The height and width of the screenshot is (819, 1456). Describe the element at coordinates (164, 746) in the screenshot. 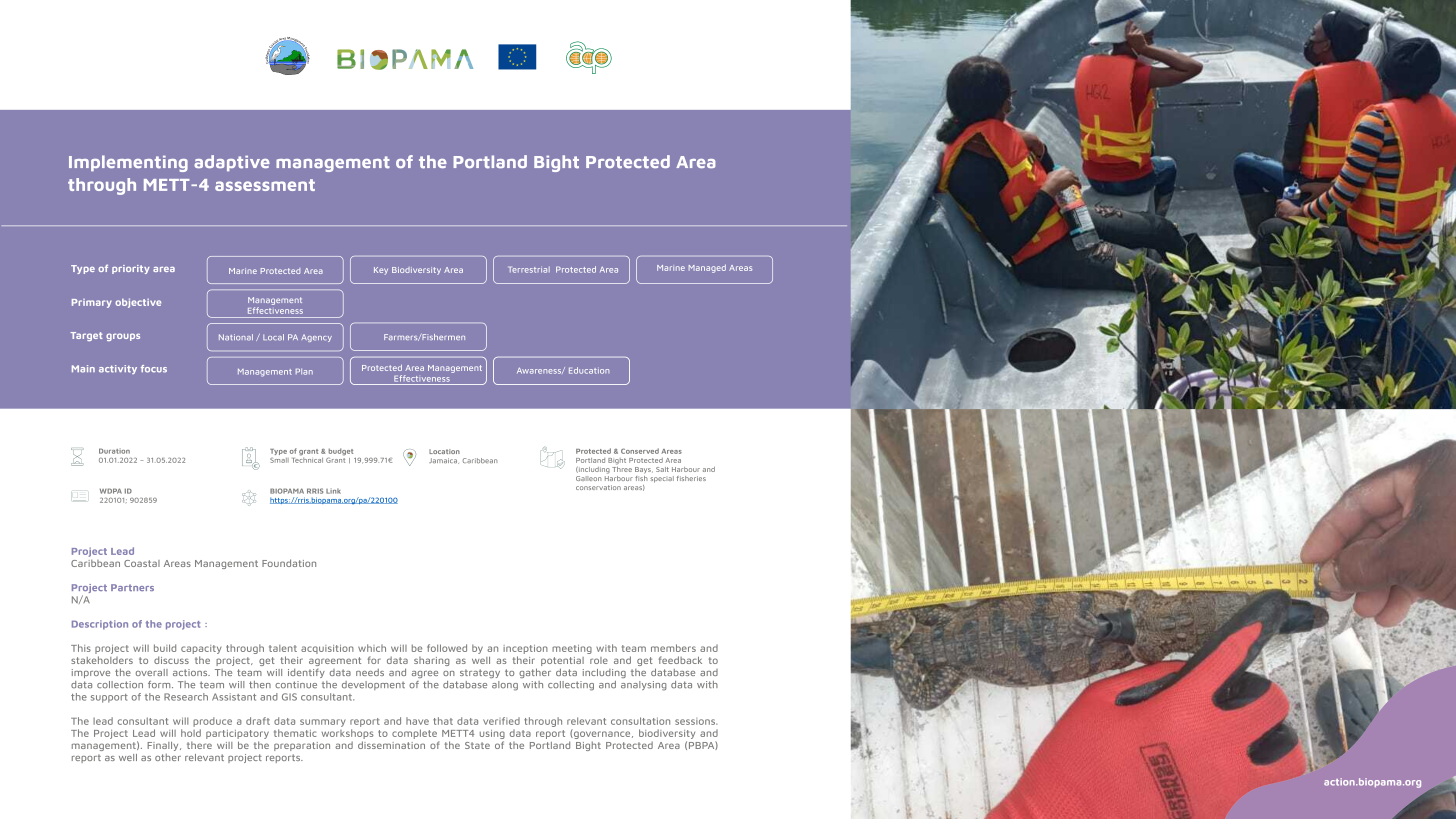

I see `Finally` at that location.
